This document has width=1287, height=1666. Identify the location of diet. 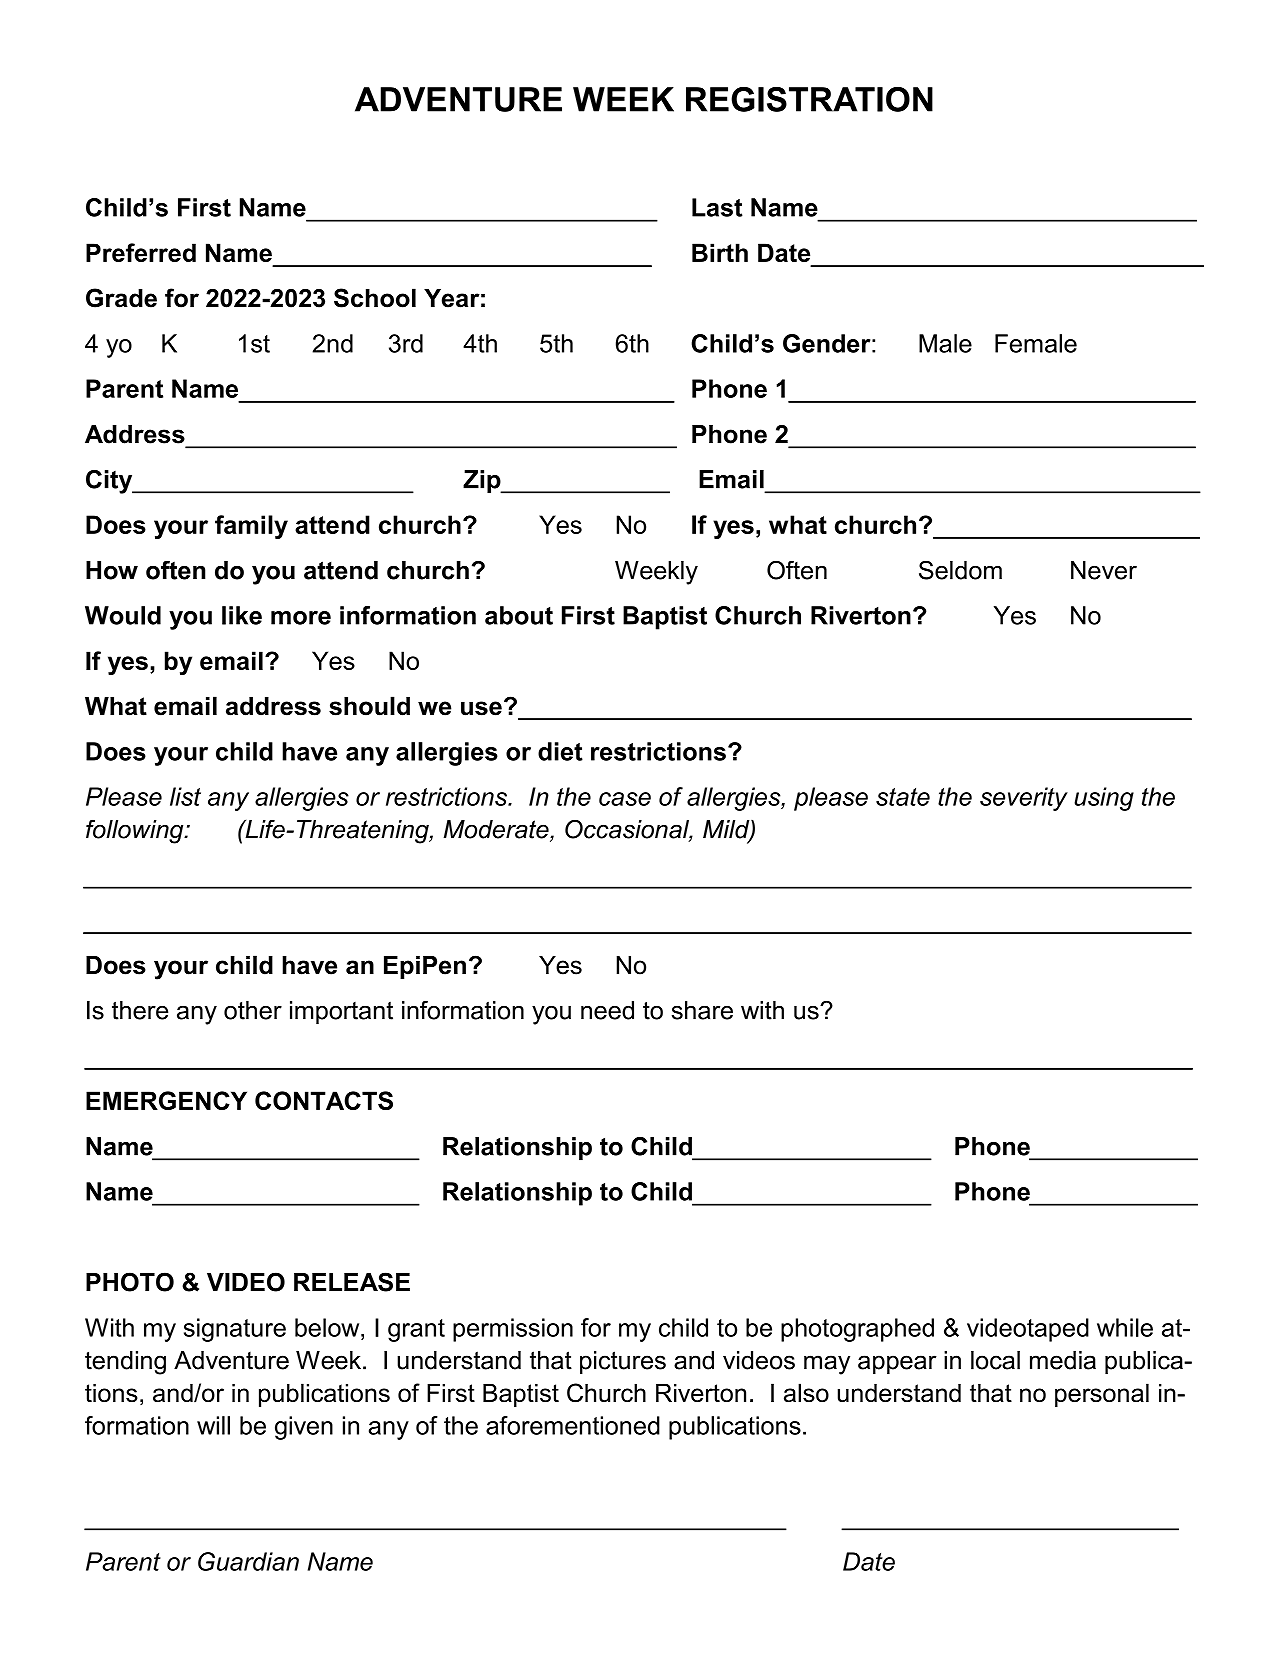
(560, 751).
